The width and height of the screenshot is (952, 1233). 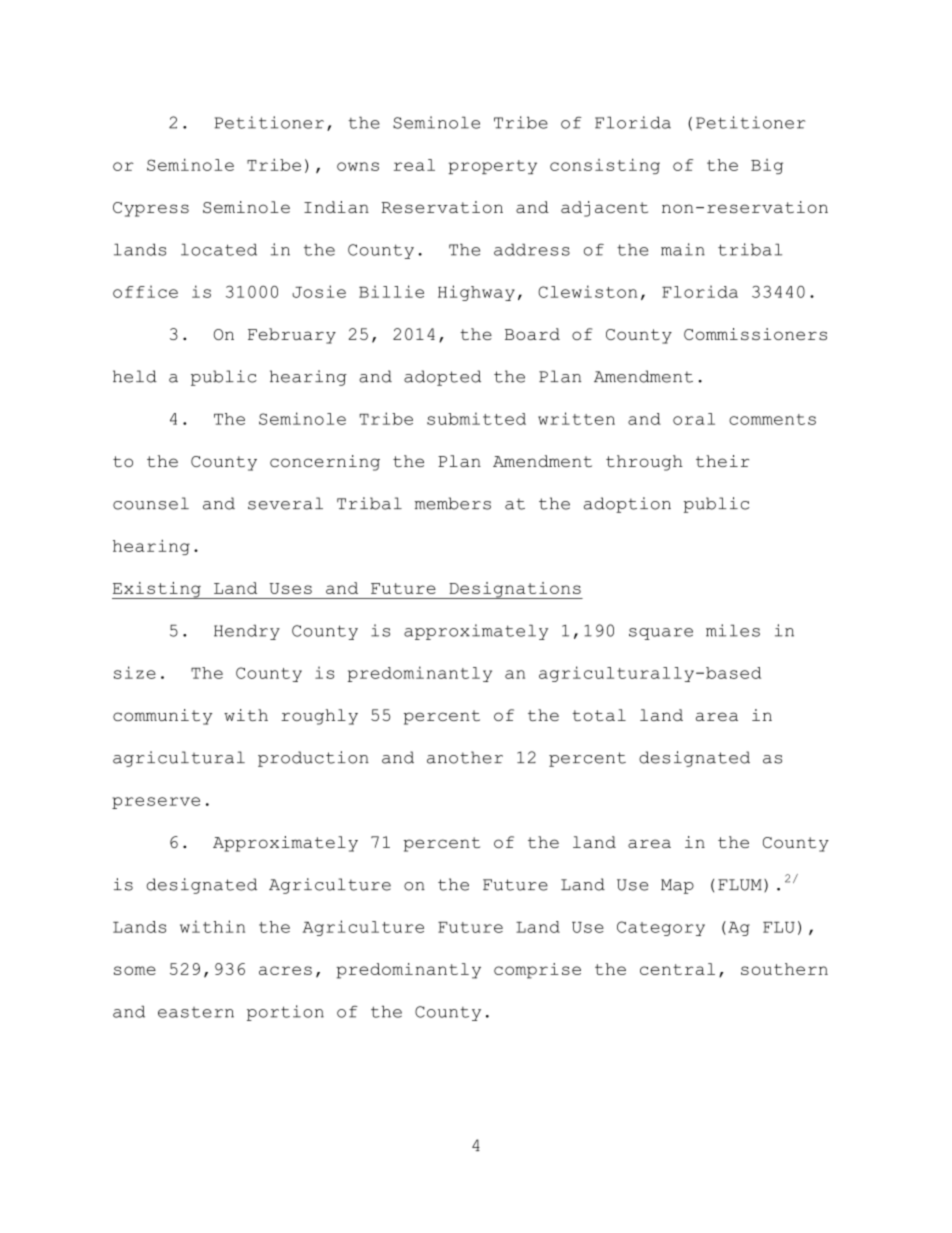 I want to click on counsel, so click(x=151, y=503).
